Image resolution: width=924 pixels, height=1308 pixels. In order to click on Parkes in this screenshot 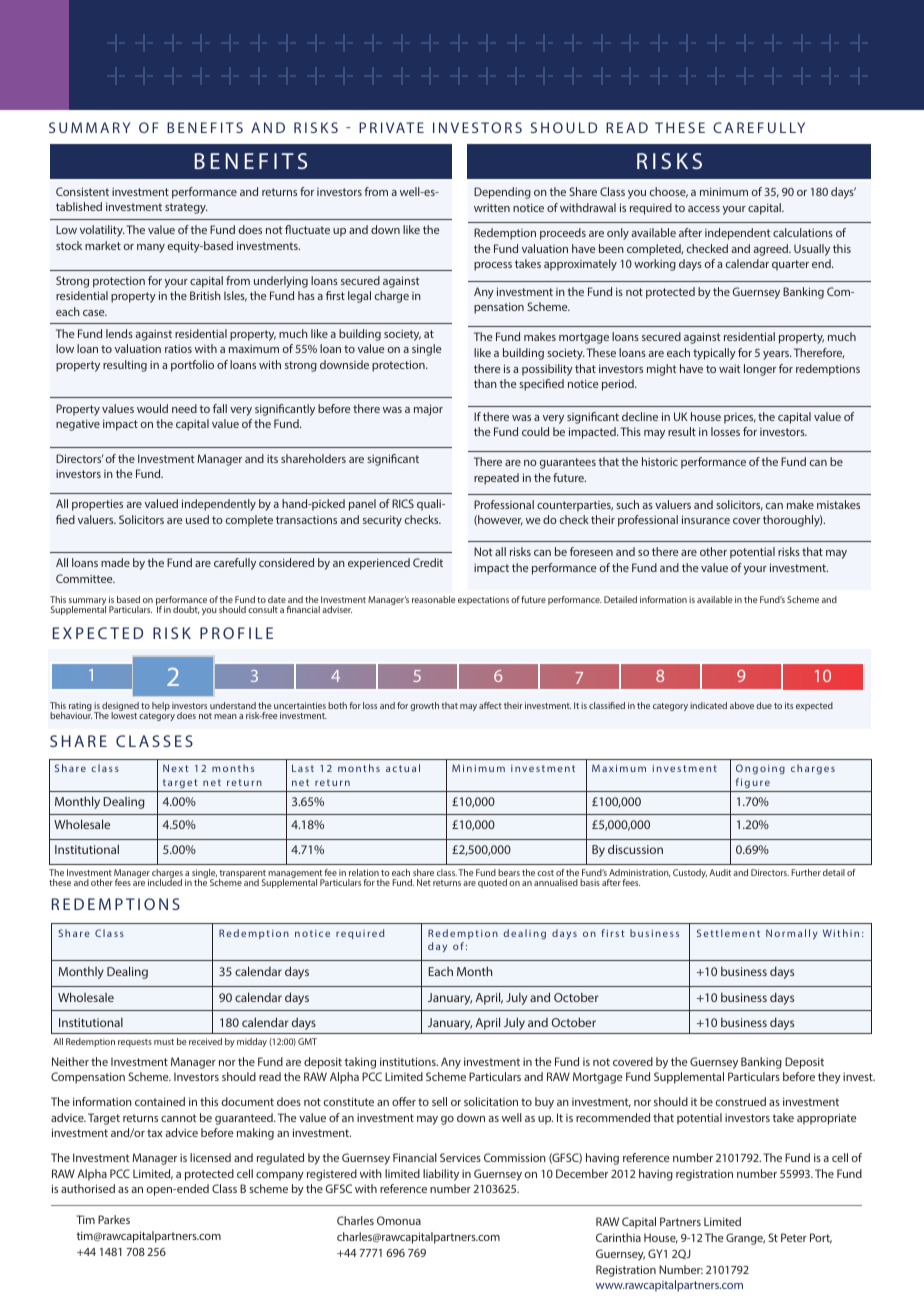, I will do `click(114, 1219)`.
